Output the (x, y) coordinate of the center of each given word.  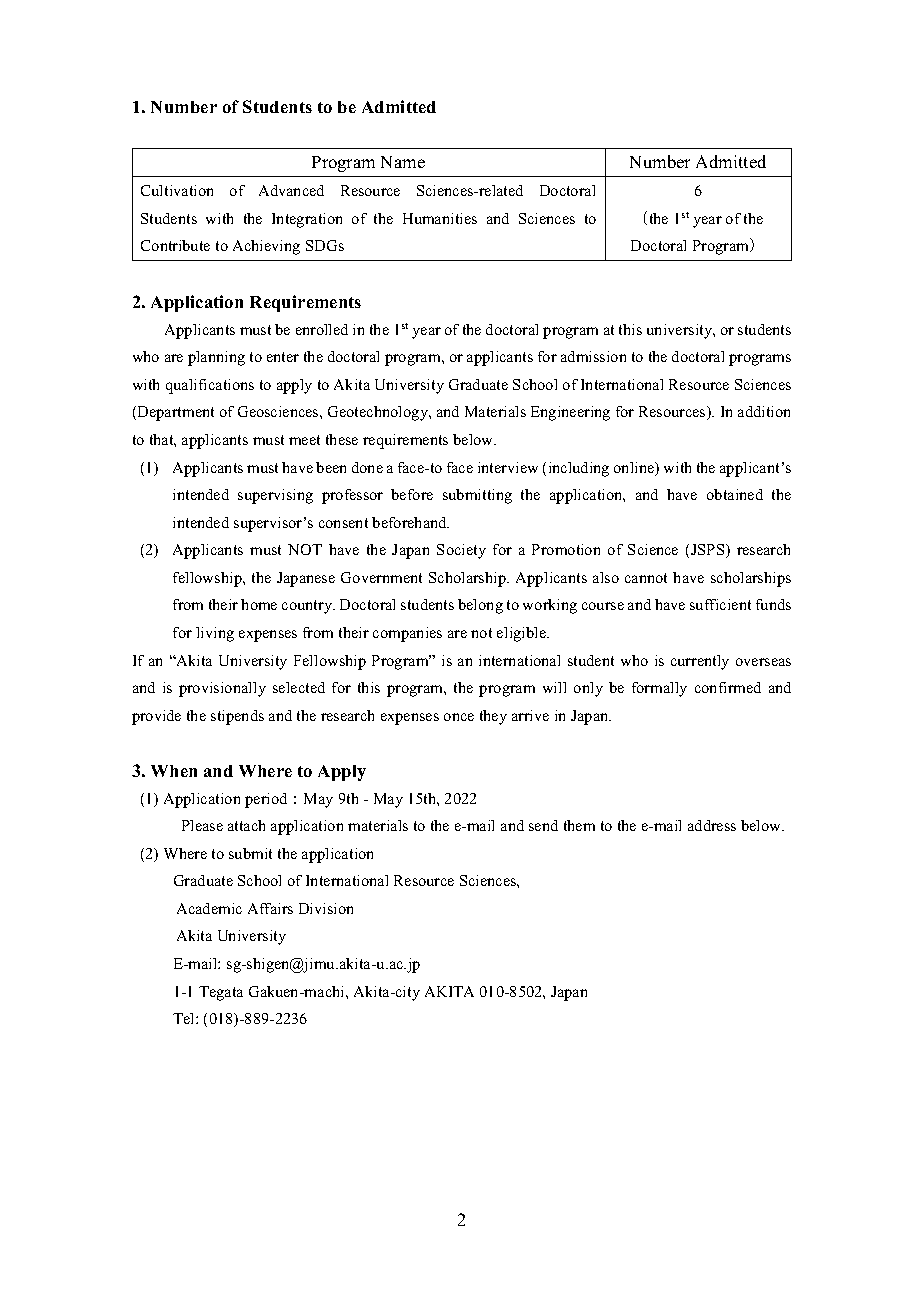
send (543, 825)
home (259, 604)
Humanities (440, 218)
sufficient (720, 604)
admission (593, 356)
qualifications (210, 386)
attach (246, 825)
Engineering (570, 413)
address (712, 825)
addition (764, 411)
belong (480, 606)
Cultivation (177, 190)
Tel (185, 1018)
